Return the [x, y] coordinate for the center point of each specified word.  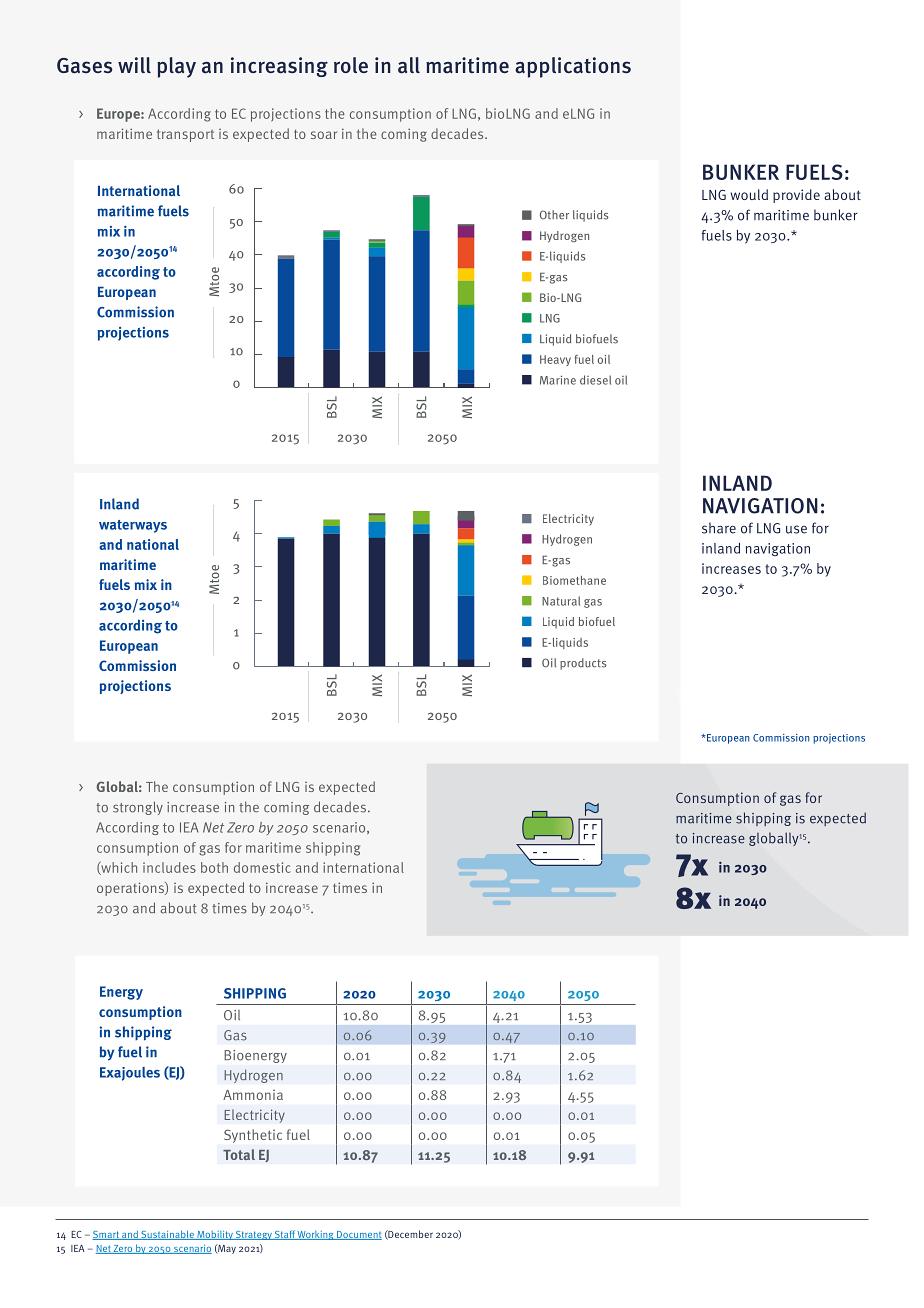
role [351, 65]
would [749, 194]
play [176, 67]
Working [316, 1235]
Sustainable [167, 1235]
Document [358, 1235]
